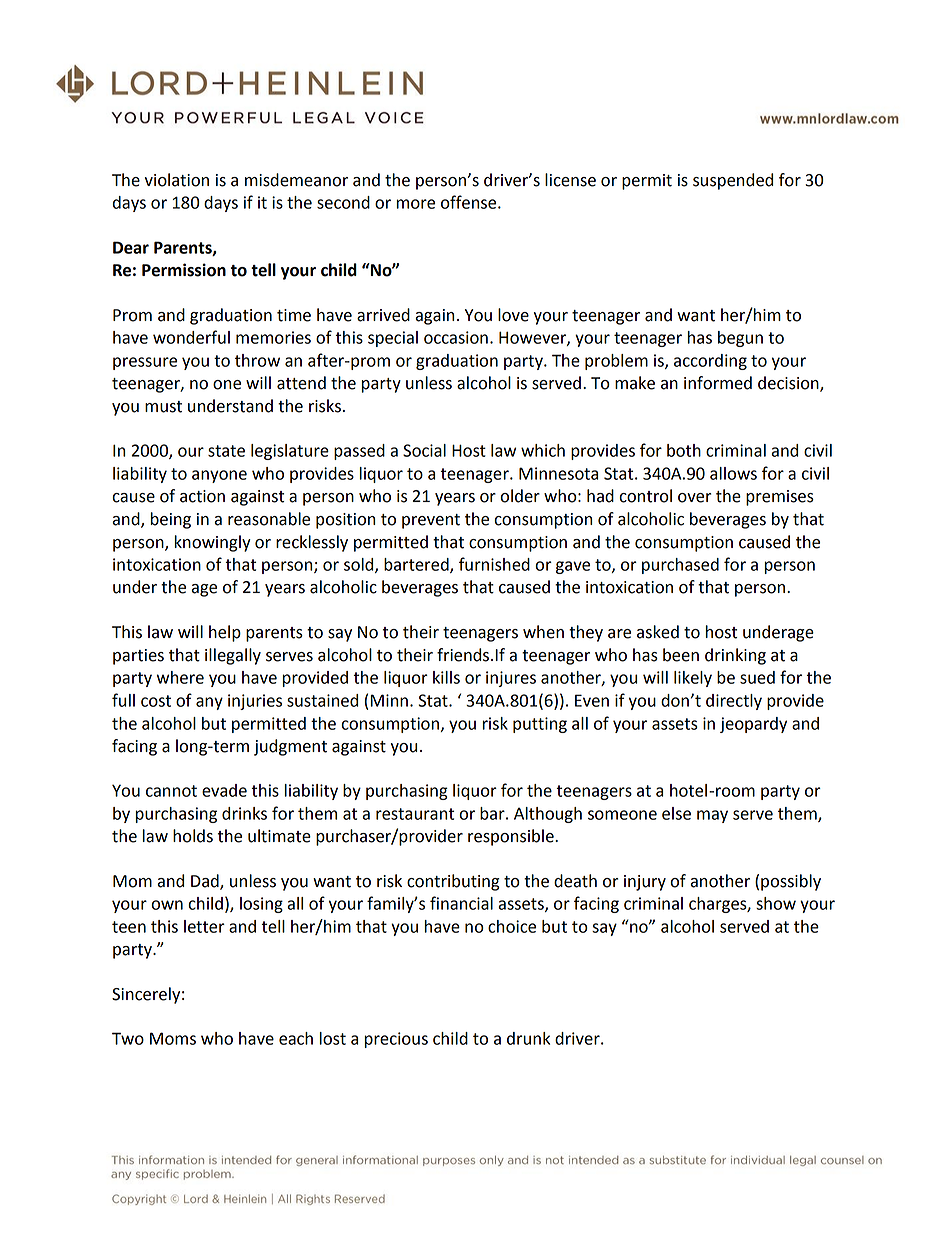 The image size is (952, 1233). I want to click on may, so click(712, 816).
